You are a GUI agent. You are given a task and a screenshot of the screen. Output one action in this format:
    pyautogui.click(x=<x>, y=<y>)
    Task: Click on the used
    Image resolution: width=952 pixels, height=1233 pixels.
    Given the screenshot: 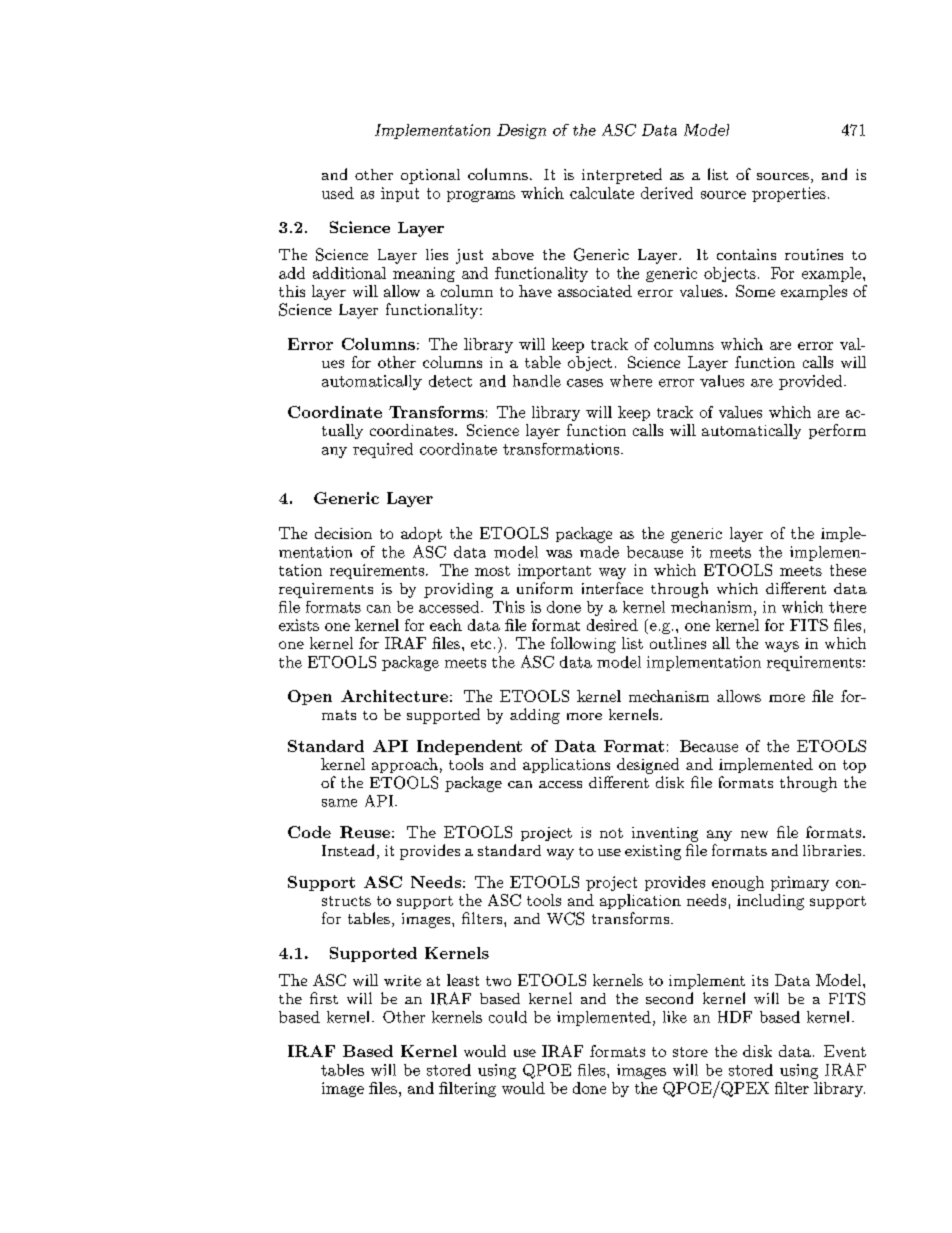 What is the action you would take?
    pyautogui.click(x=338, y=193)
